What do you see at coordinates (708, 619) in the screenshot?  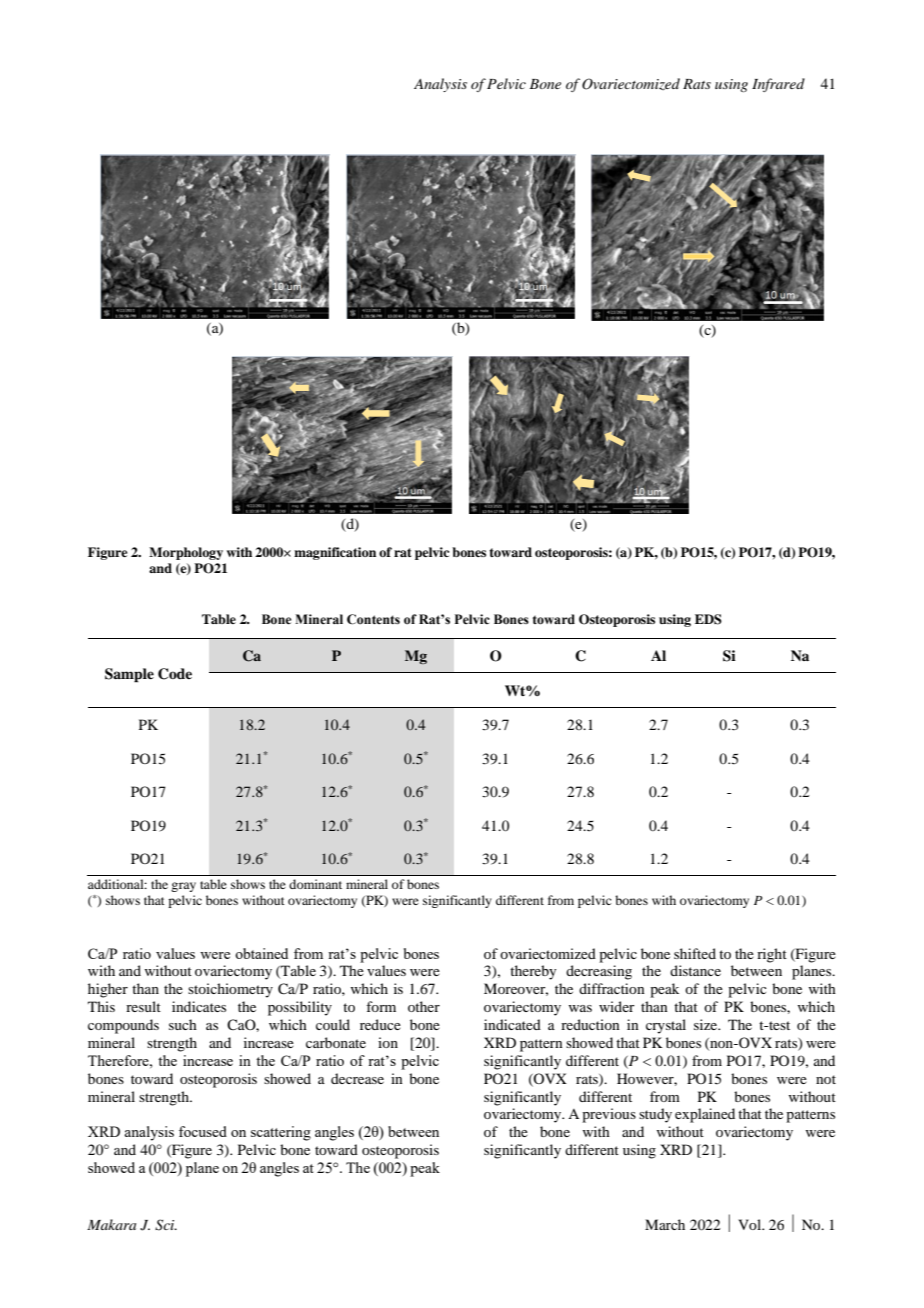 I see `EDS` at bounding box center [708, 619].
